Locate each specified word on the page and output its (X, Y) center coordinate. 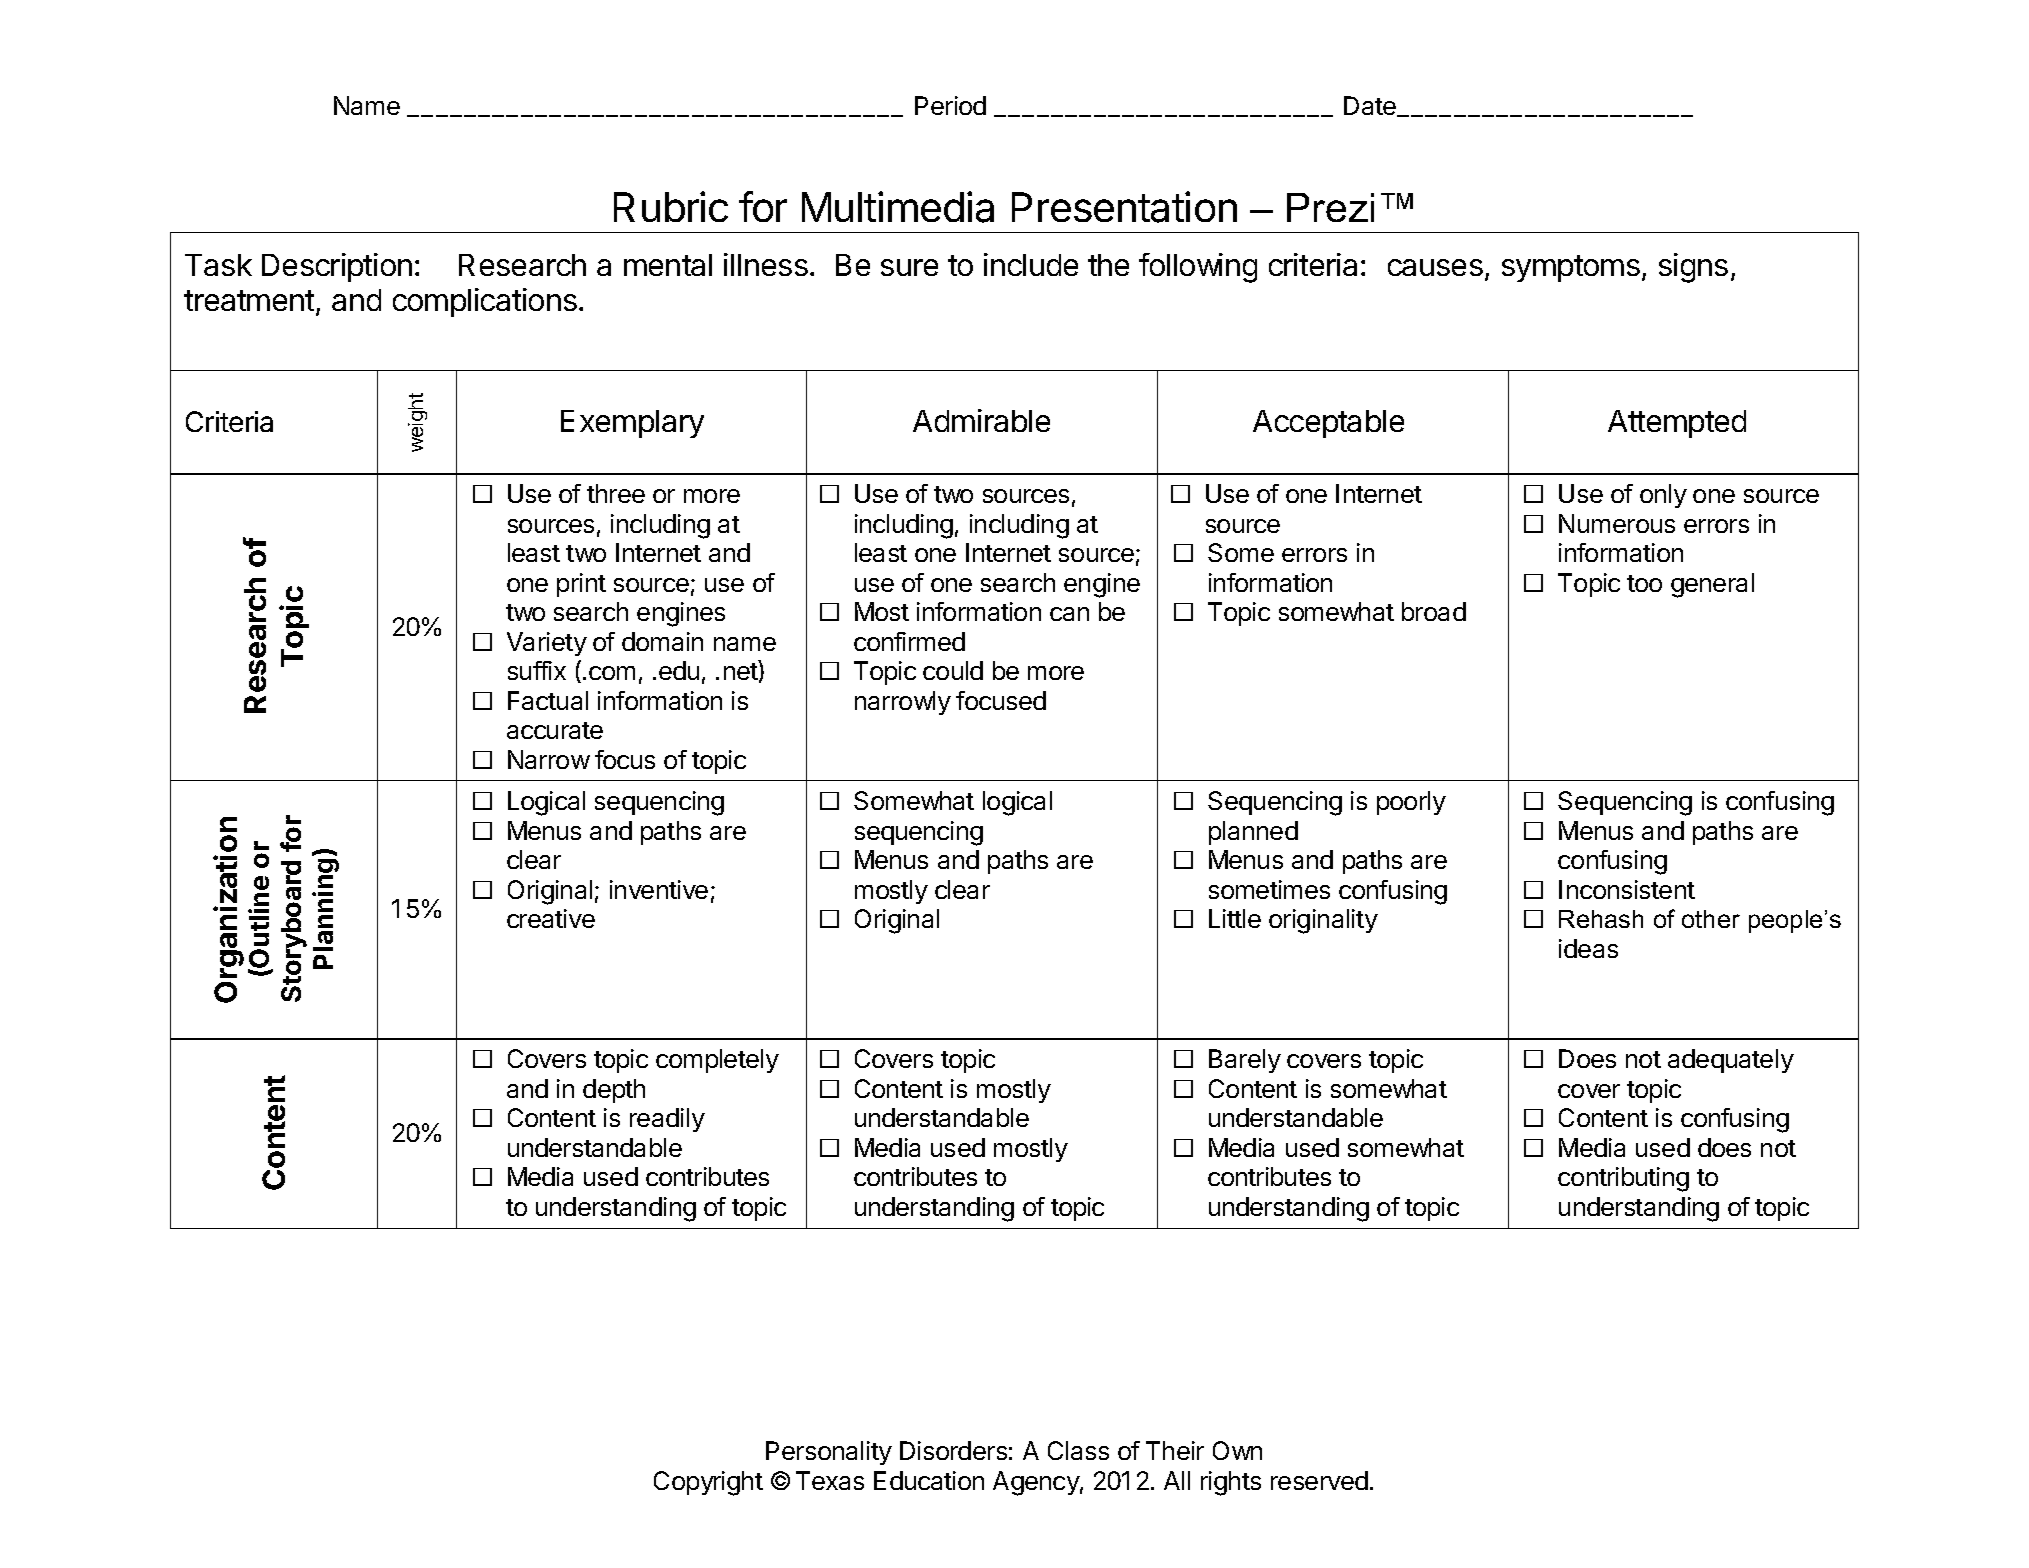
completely (717, 1061)
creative (551, 918)
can (1069, 614)
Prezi (1330, 207)
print (581, 585)
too (1644, 583)
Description (337, 267)
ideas (1588, 948)
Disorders (953, 1450)
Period (950, 105)
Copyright (708, 1483)
